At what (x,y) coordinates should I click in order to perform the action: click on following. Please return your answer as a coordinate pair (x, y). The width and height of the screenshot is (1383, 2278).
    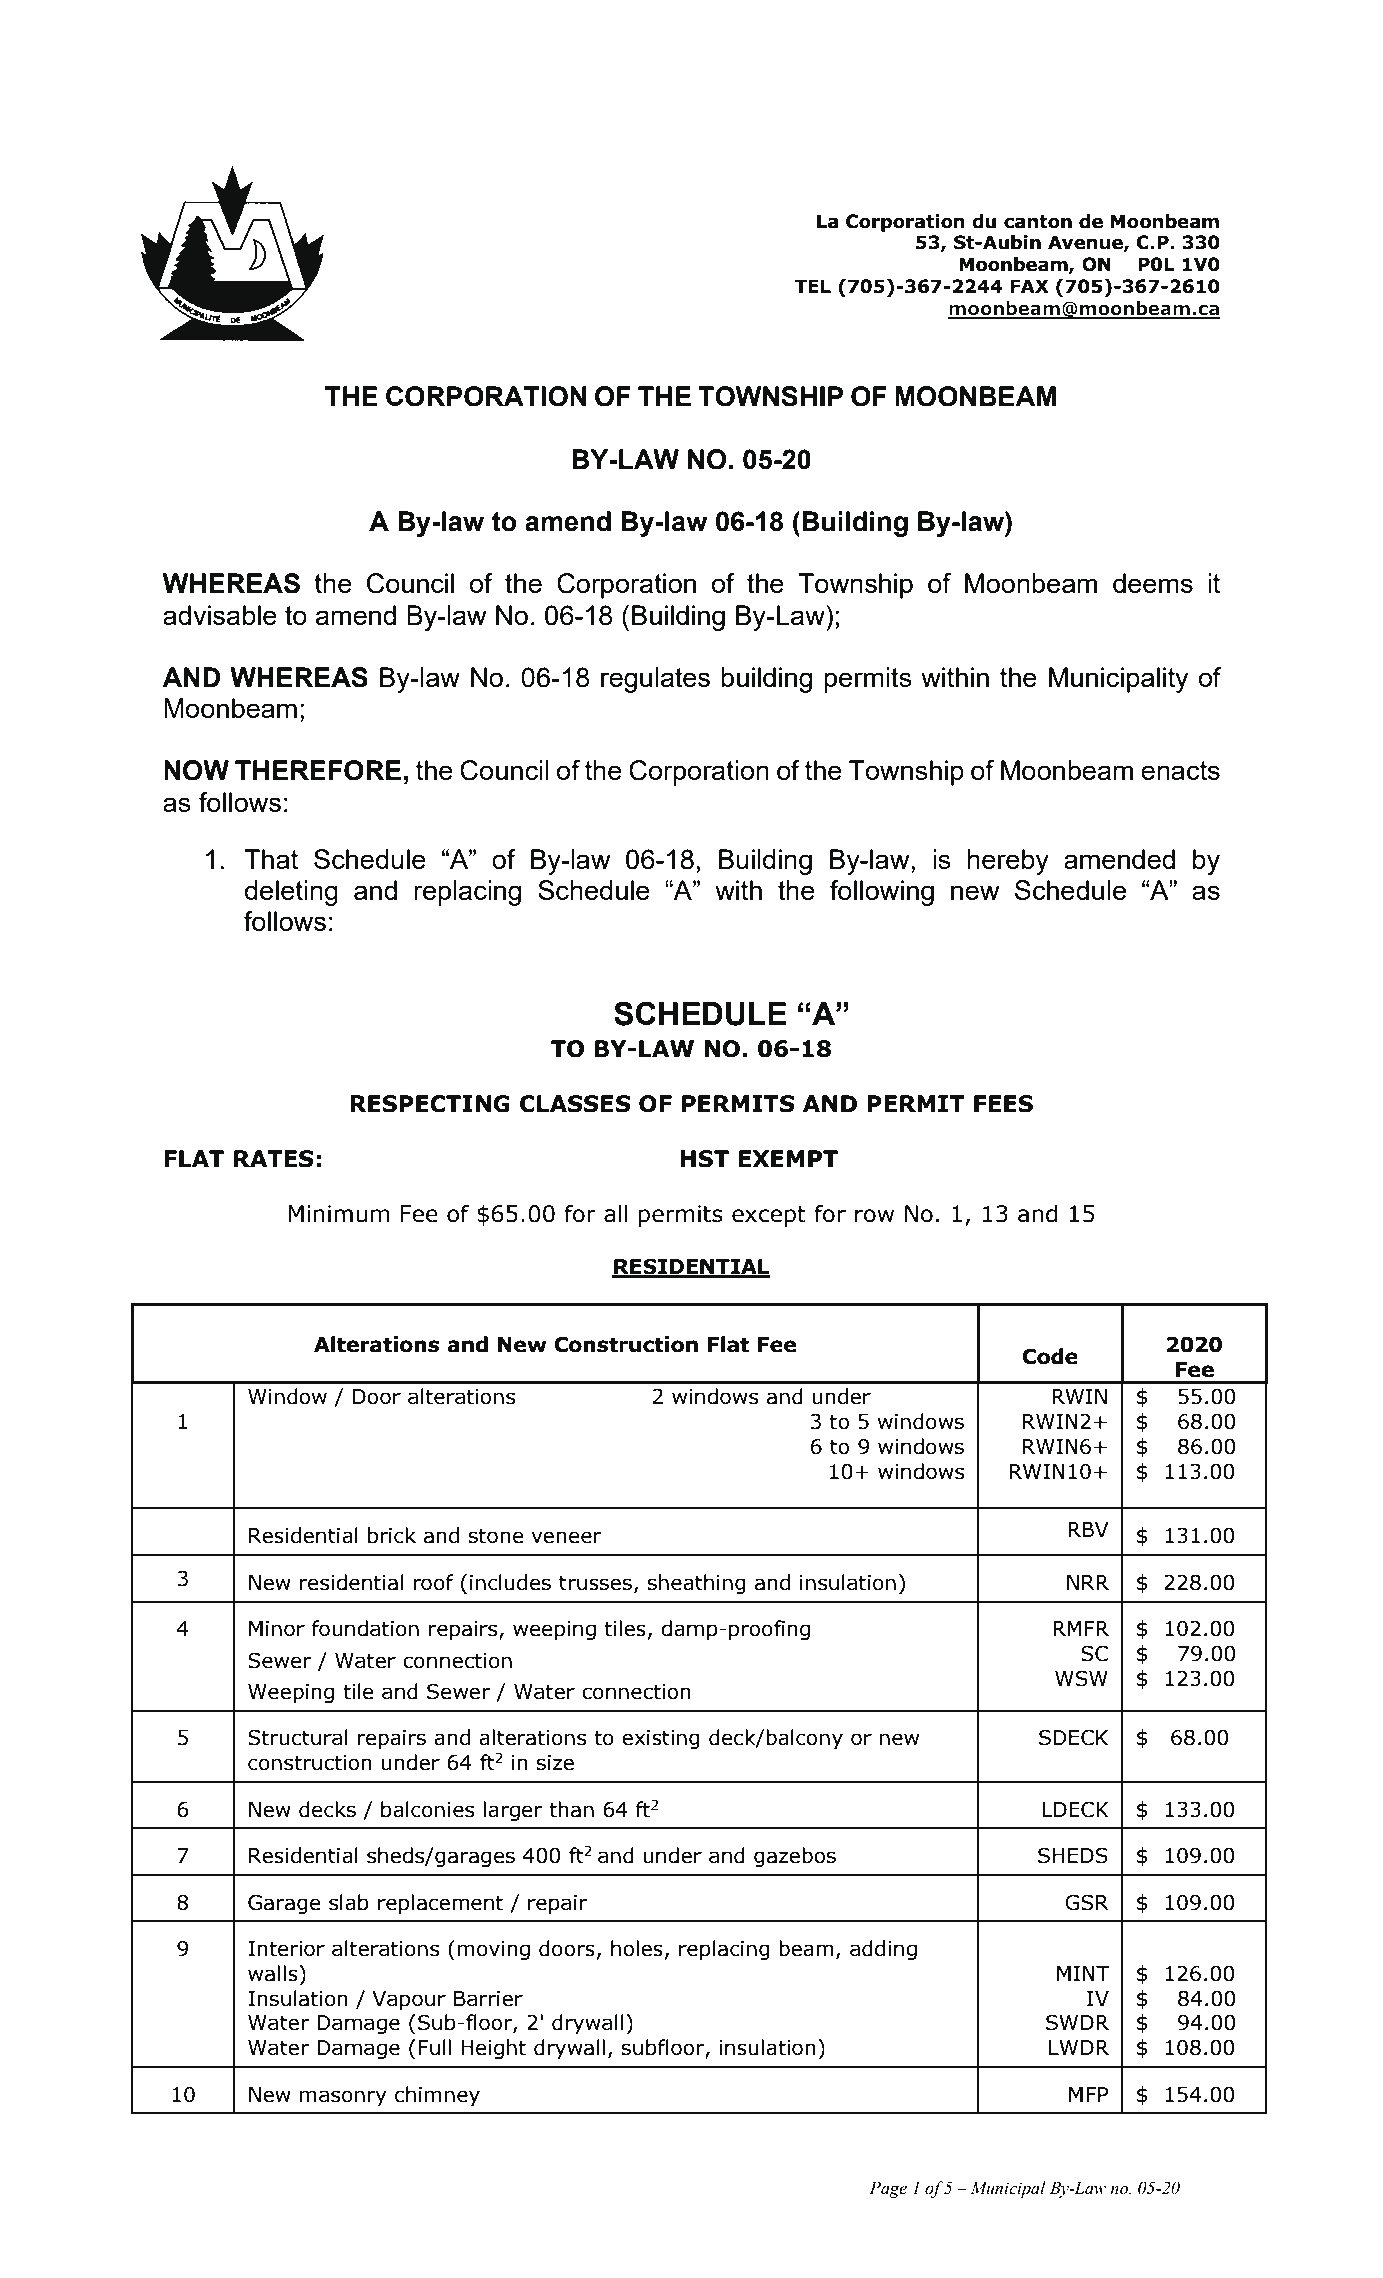
    Looking at the image, I should click on (882, 893).
